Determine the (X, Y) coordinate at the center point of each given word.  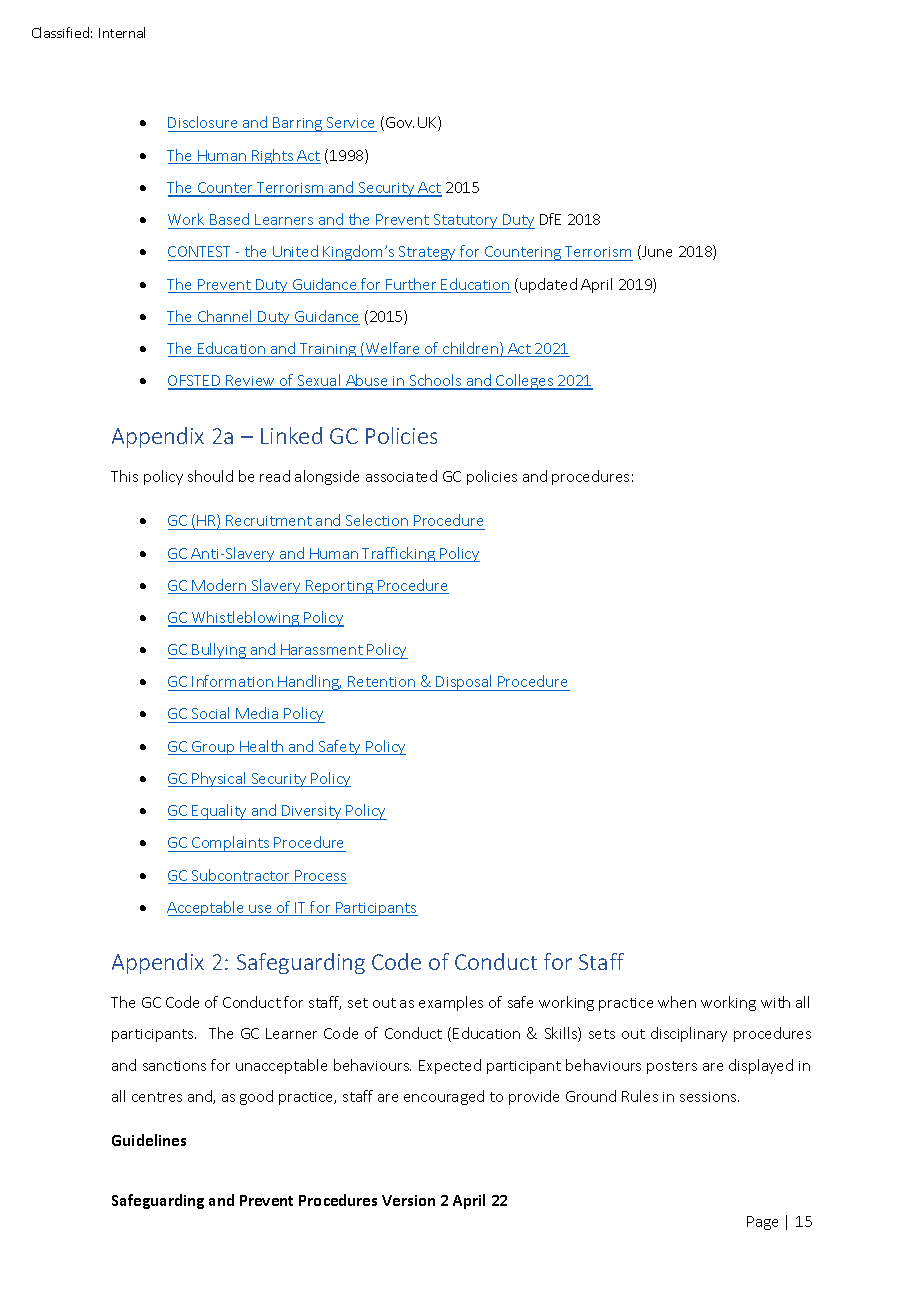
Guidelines (149, 1140)
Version (408, 1200)
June (656, 252)
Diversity (312, 812)
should (210, 476)
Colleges (525, 382)
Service (351, 124)
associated (401, 476)
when (677, 1002)
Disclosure (204, 124)
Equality (220, 812)
